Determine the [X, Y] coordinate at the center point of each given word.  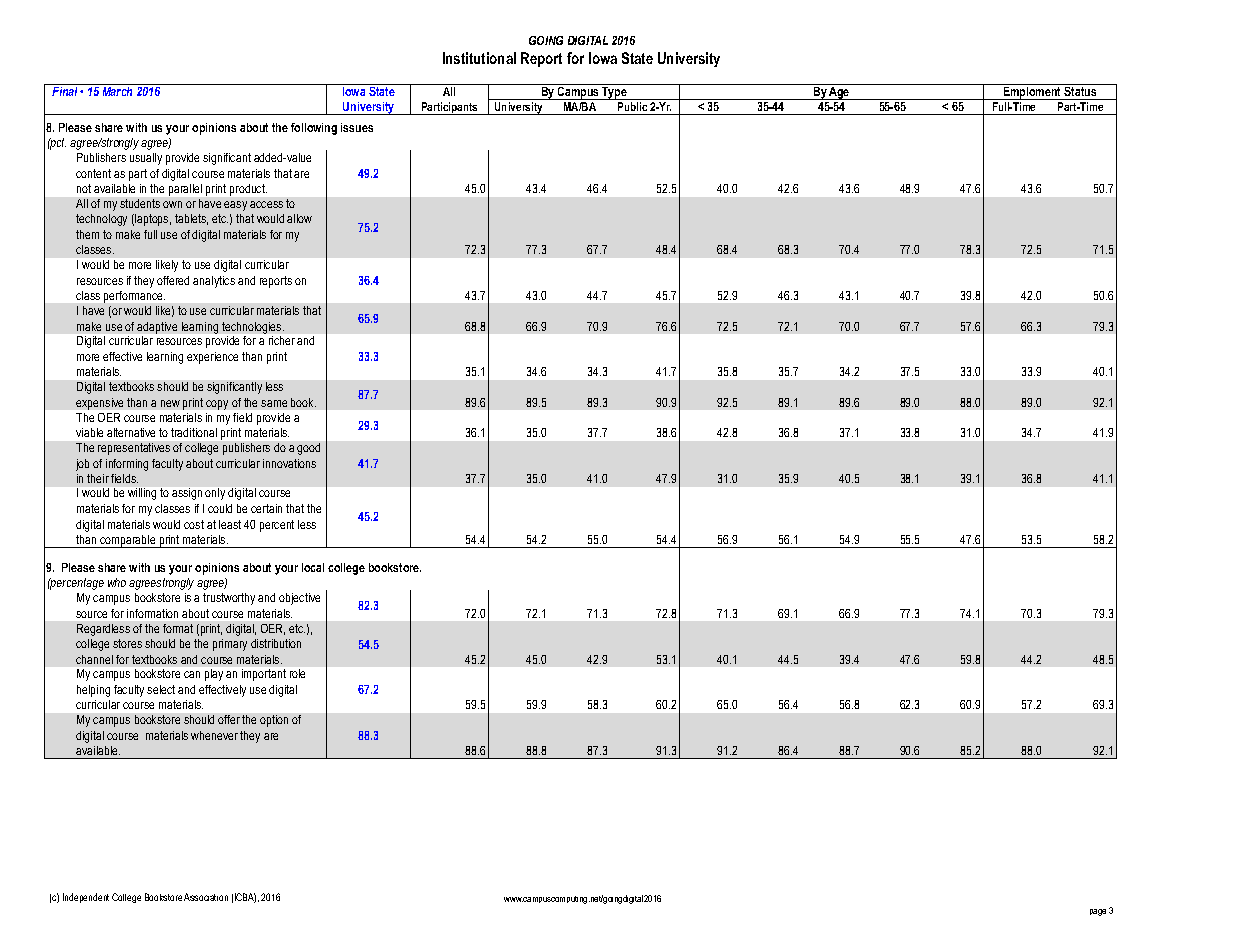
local [313, 567]
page [1098, 912]
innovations [289, 463]
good [308, 449]
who [117, 582]
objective [299, 599]
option [274, 721]
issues [357, 127]
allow [299, 218]
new [170, 403]
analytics [214, 282]
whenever [214, 735]
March [117, 91]
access [266, 204]
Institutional [479, 58]
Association [206, 897]
